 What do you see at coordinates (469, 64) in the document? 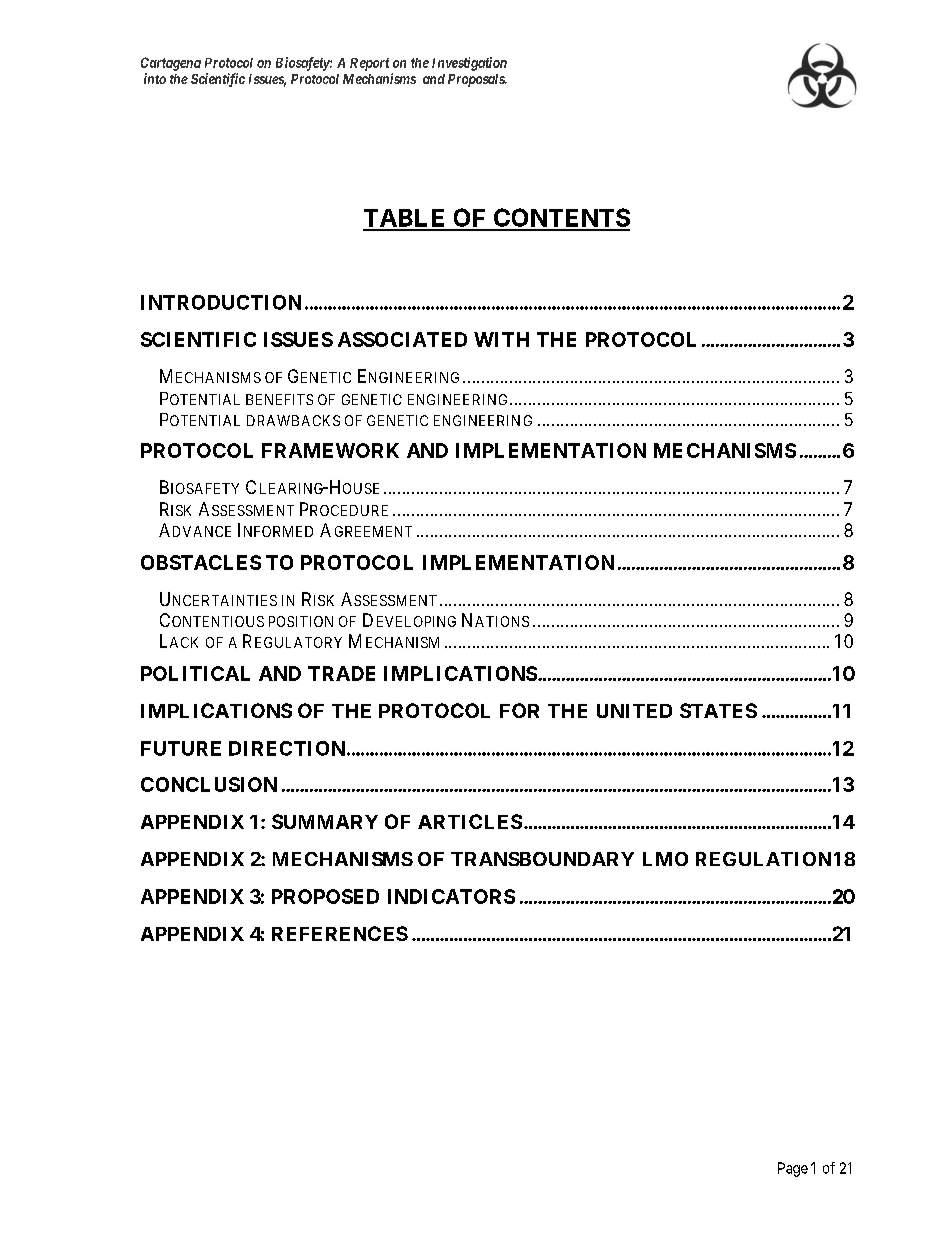
I see `Investigation` at bounding box center [469, 64].
